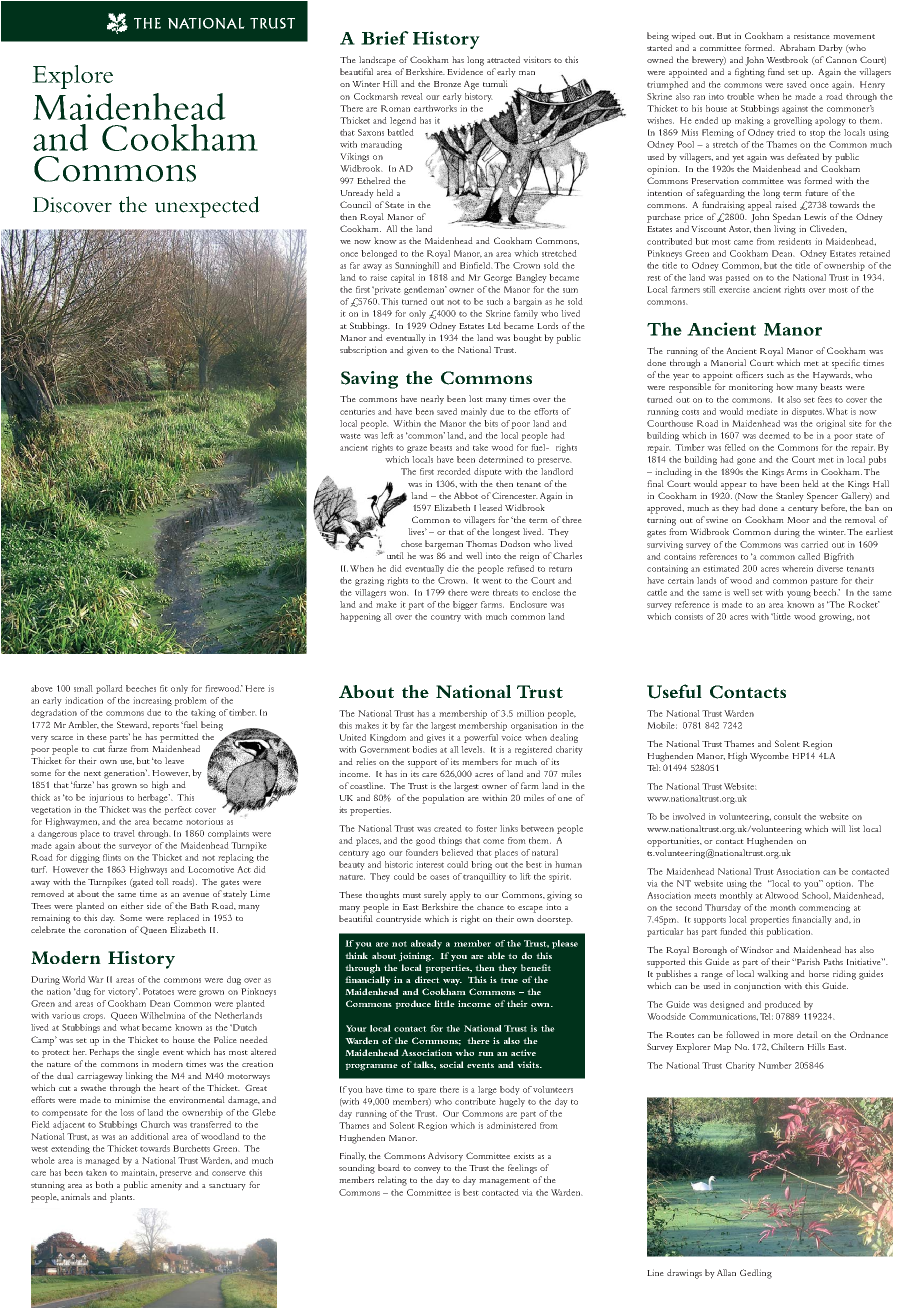 This screenshot has width=924, height=1308. I want to click on recorded, so click(454, 471).
